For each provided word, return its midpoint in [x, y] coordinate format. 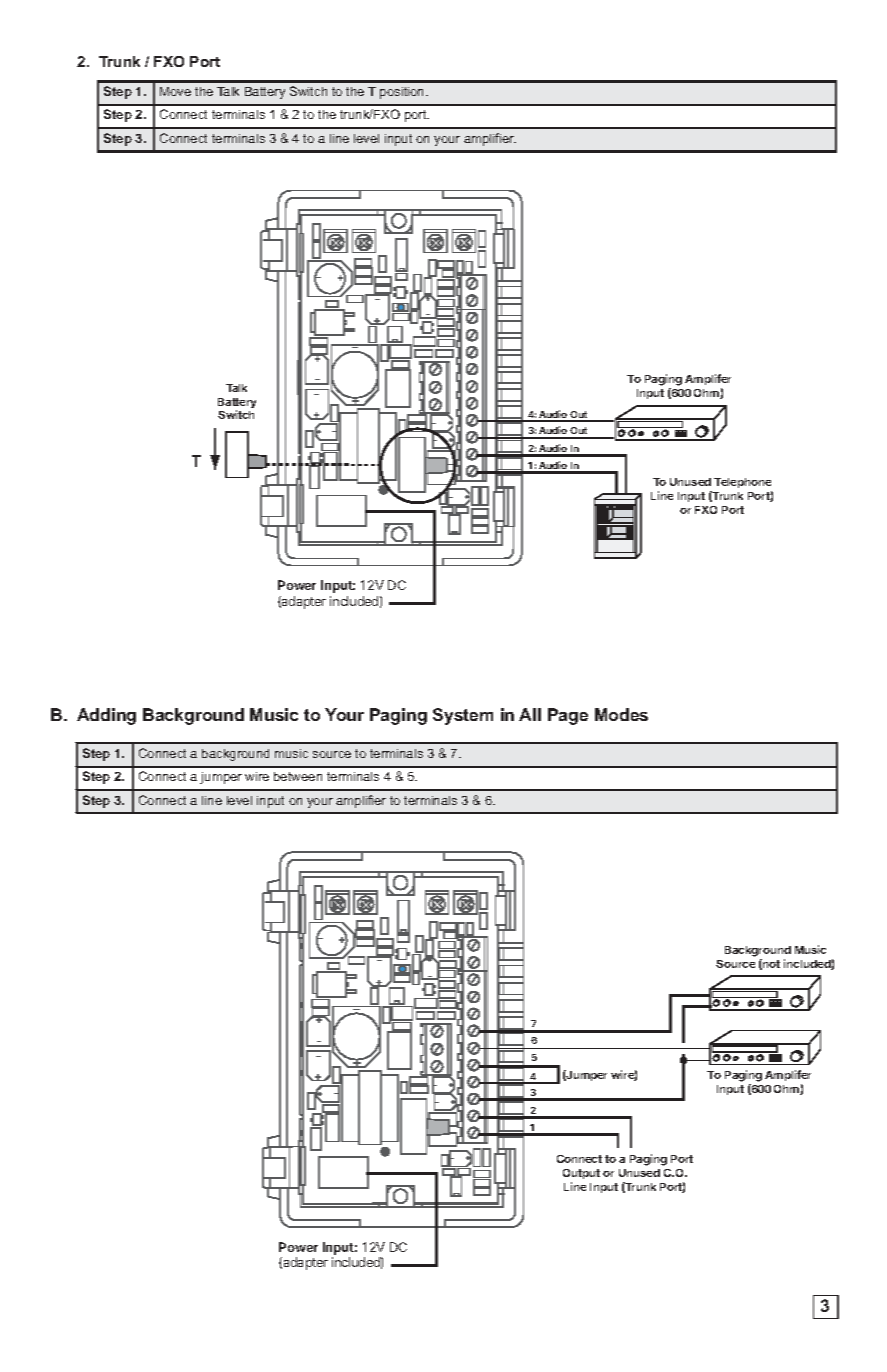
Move [175, 91]
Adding [106, 716]
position [403, 93]
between [298, 776]
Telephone [742, 483]
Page [568, 716]
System [463, 716]
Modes [621, 714]
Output [581, 1176]
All [530, 714]
